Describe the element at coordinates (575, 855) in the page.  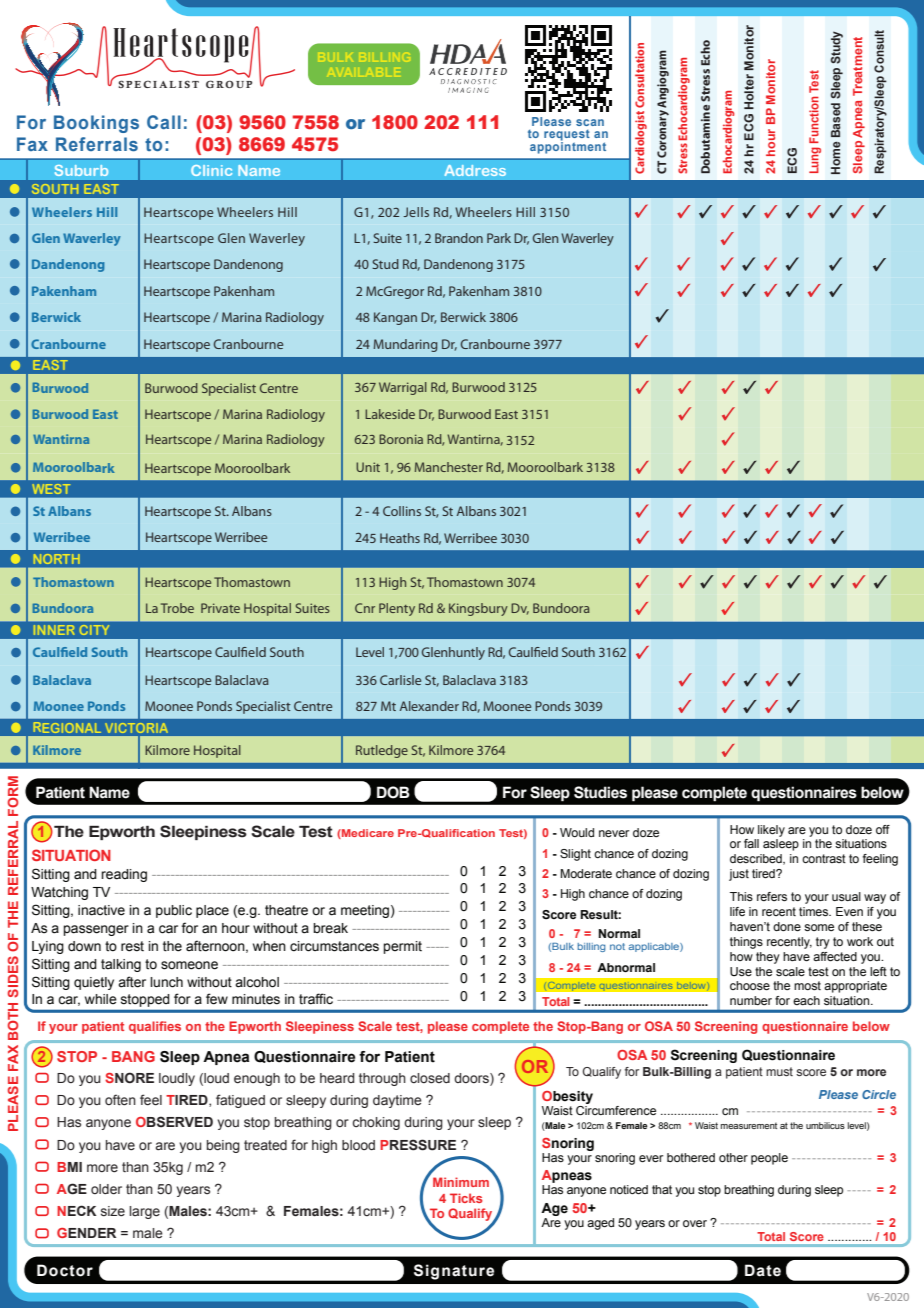
I see `Slight` at that location.
